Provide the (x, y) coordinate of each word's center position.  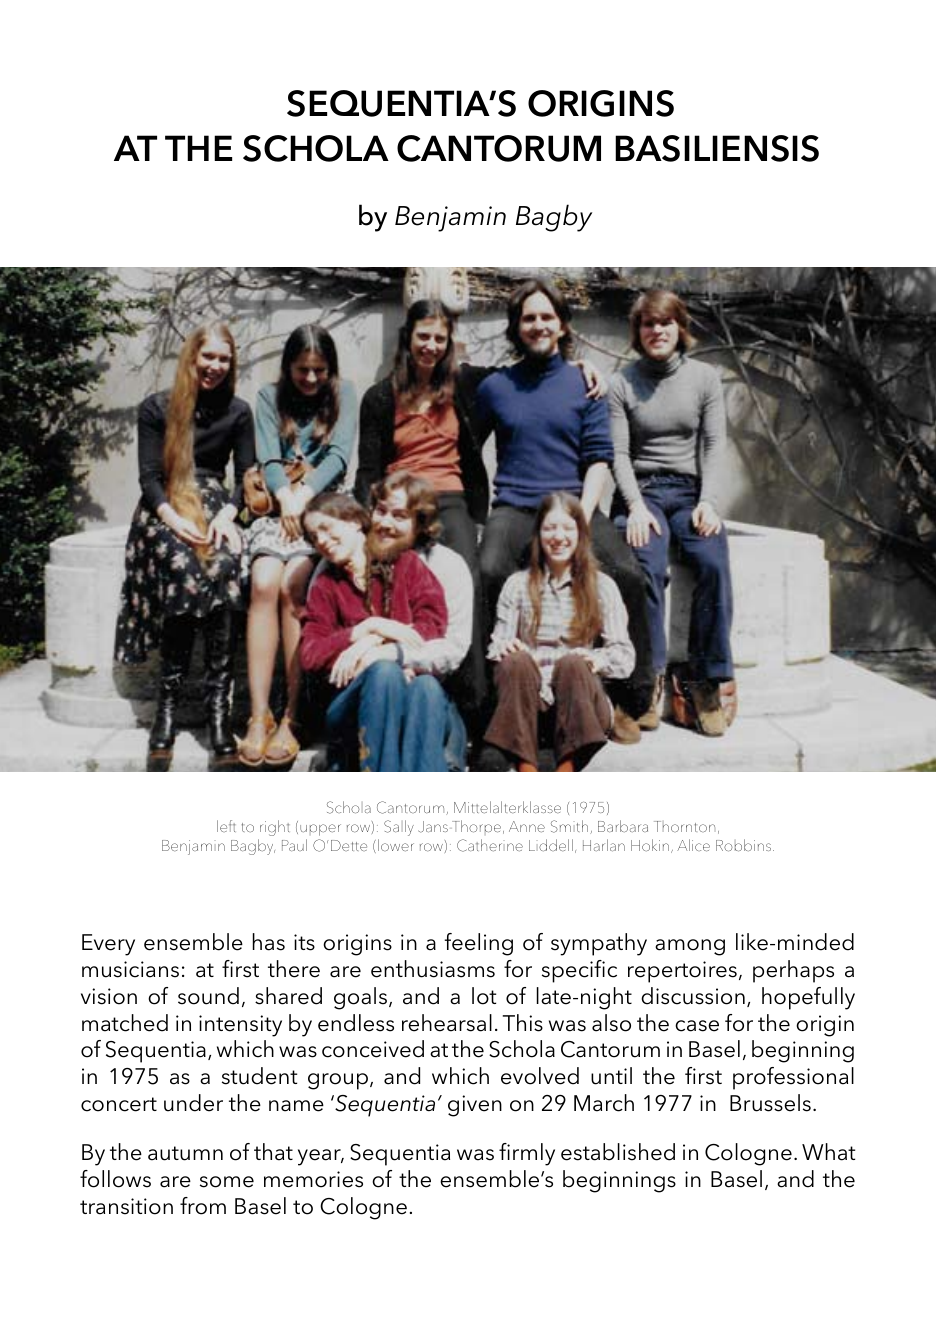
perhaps (793, 971)
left (226, 826)
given (475, 1106)
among (690, 947)
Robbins (743, 845)
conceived (373, 1049)
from (203, 1206)
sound (208, 996)
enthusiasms (433, 969)
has (269, 942)
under (193, 1103)
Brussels (770, 1103)
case (697, 1026)
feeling (478, 944)
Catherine (490, 845)
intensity (240, 1026)
